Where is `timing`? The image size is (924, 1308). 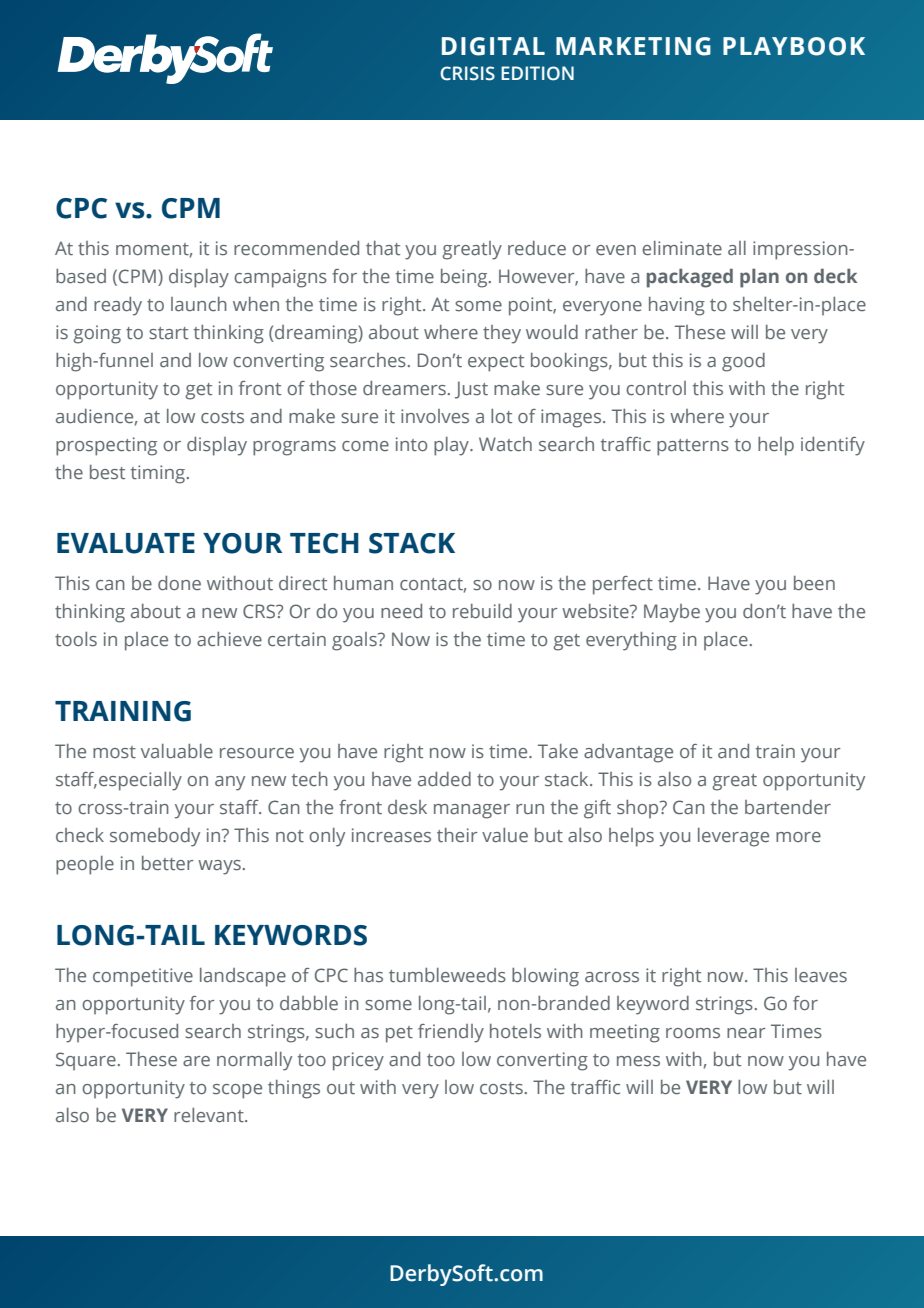 timing is located at coordinates (159, 474).
